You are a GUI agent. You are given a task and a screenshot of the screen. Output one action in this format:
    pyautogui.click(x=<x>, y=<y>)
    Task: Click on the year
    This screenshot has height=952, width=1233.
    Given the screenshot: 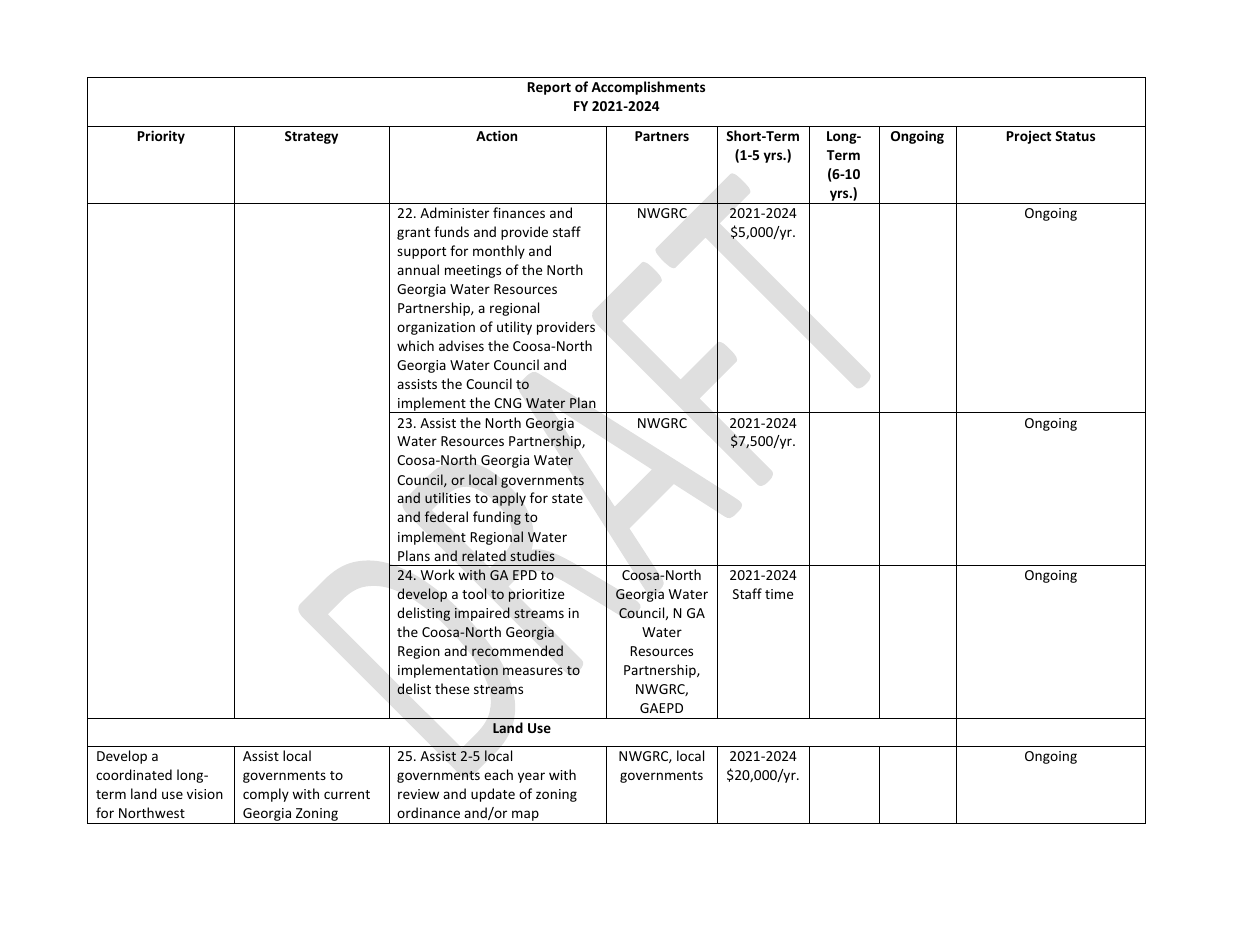 What is the action you would take?
    pyautogui.click(x=531, y=777)
